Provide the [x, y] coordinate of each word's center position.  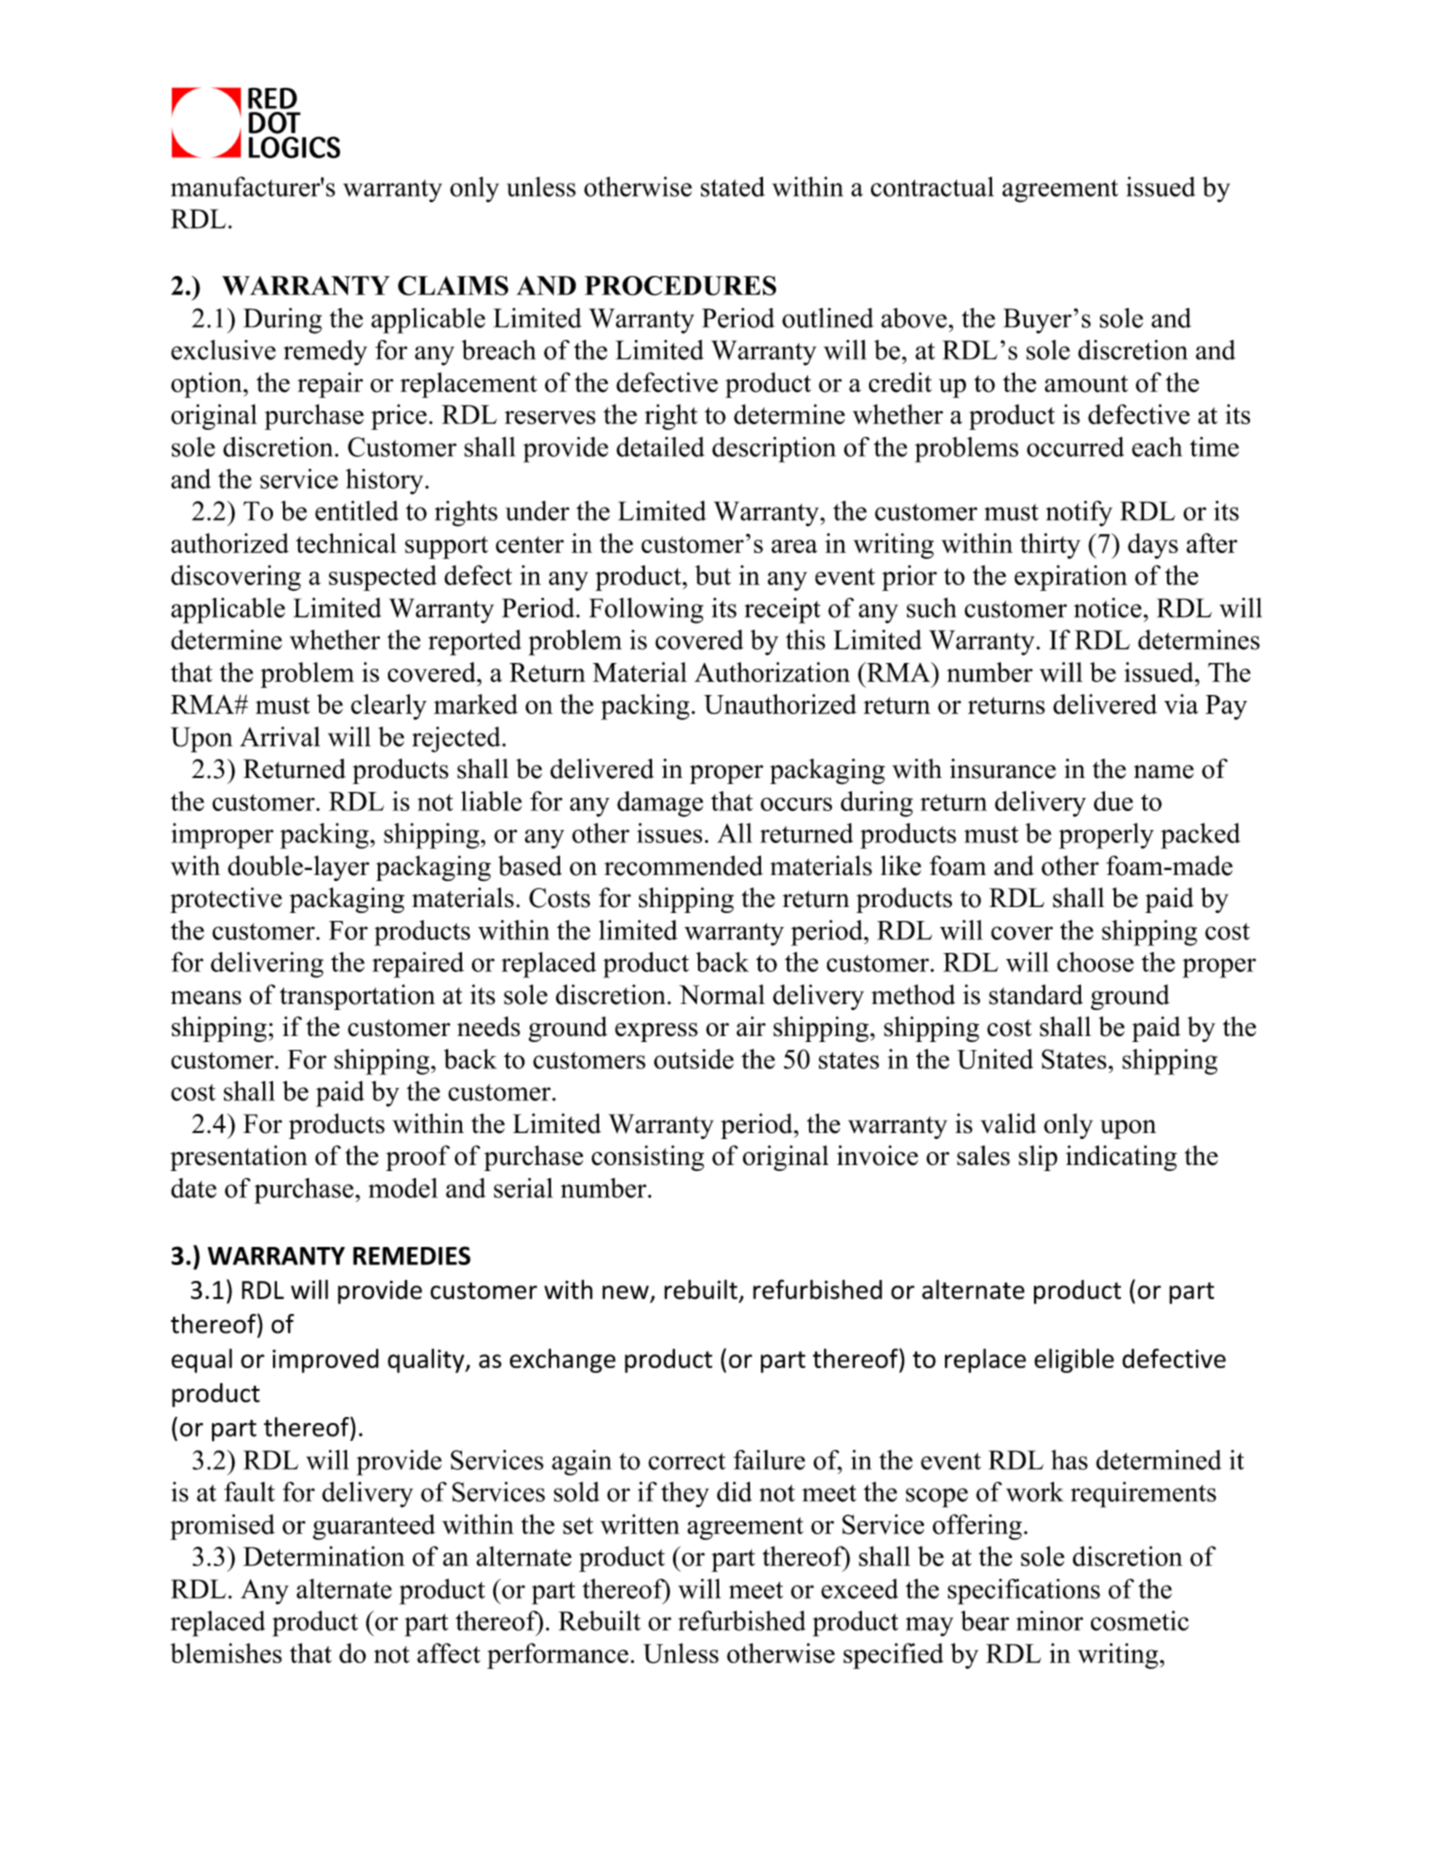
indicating [1121, 1158]
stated [733, 186]
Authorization [772, 672]
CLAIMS [453, 286]
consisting [647, 1158]
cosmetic [1140, 1620]
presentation [238, 1158]
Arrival [280, 736]
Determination [324, 1556]
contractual [932, 186]
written [640, 1524]
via [1181, 704]
